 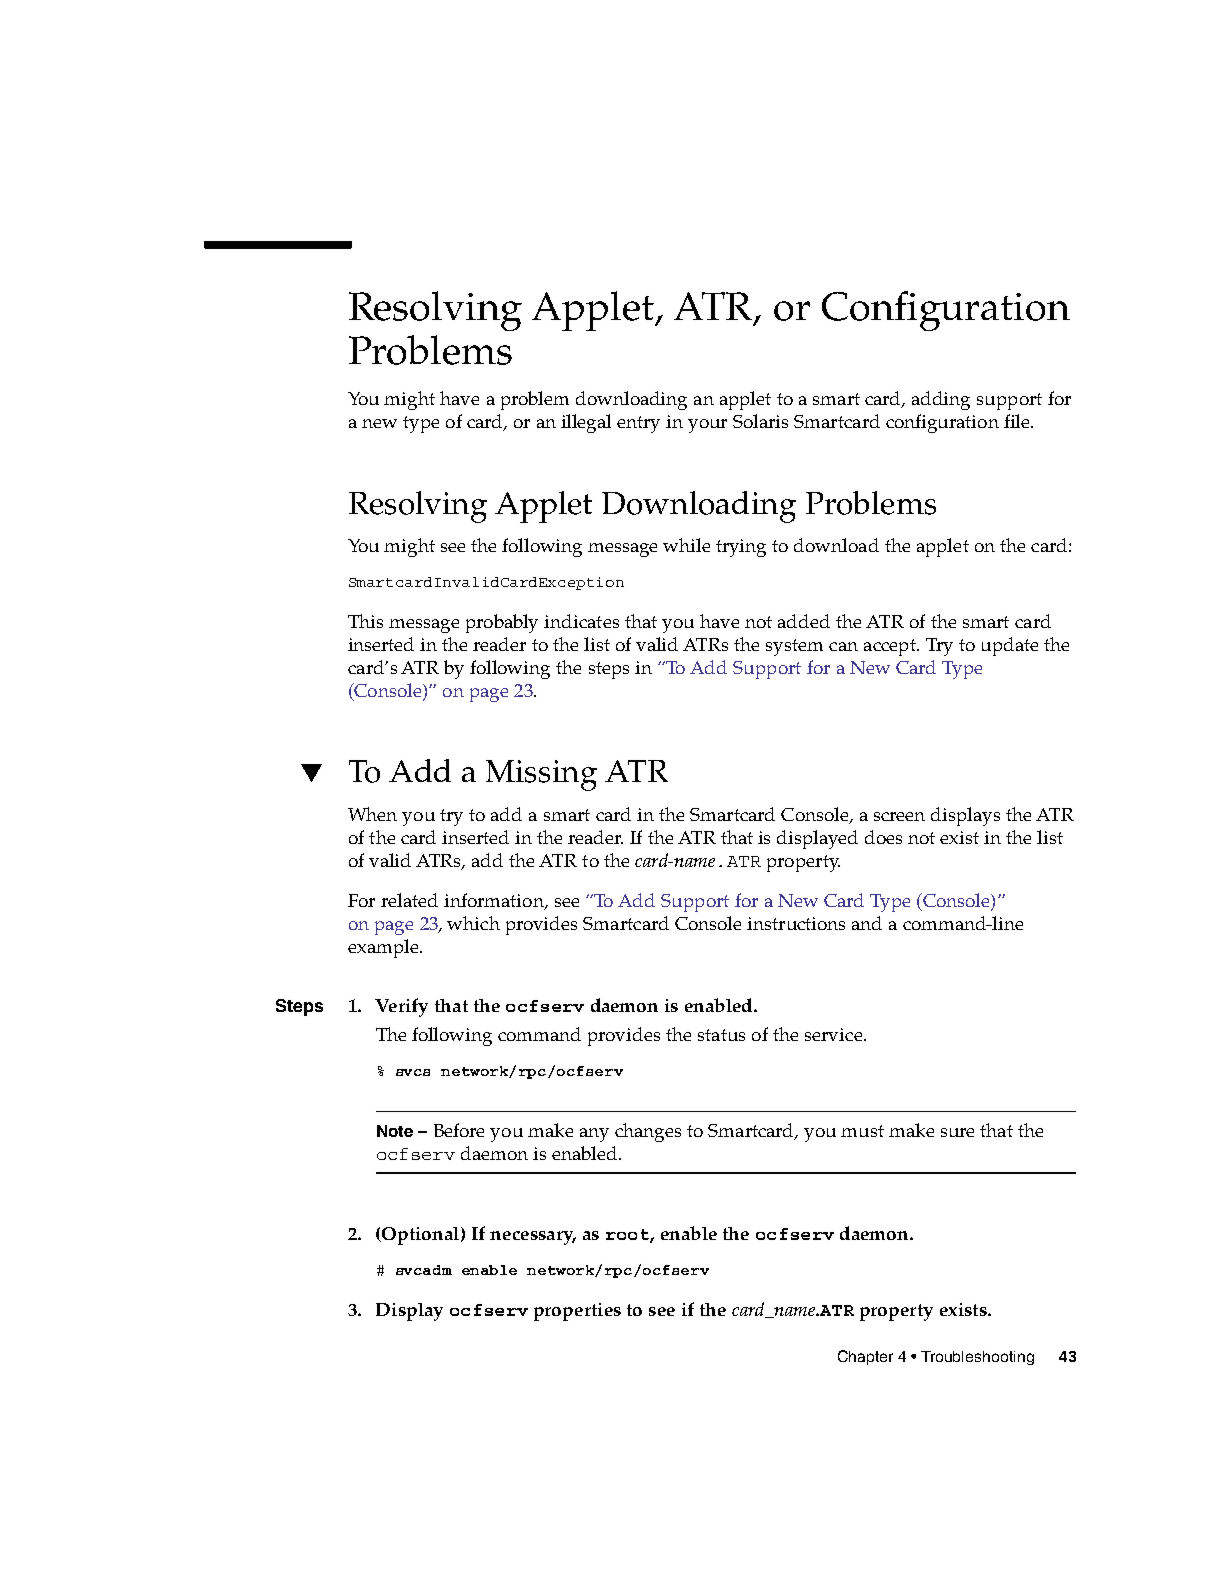 I want to click on instructions, so click(x=796, y=923).
